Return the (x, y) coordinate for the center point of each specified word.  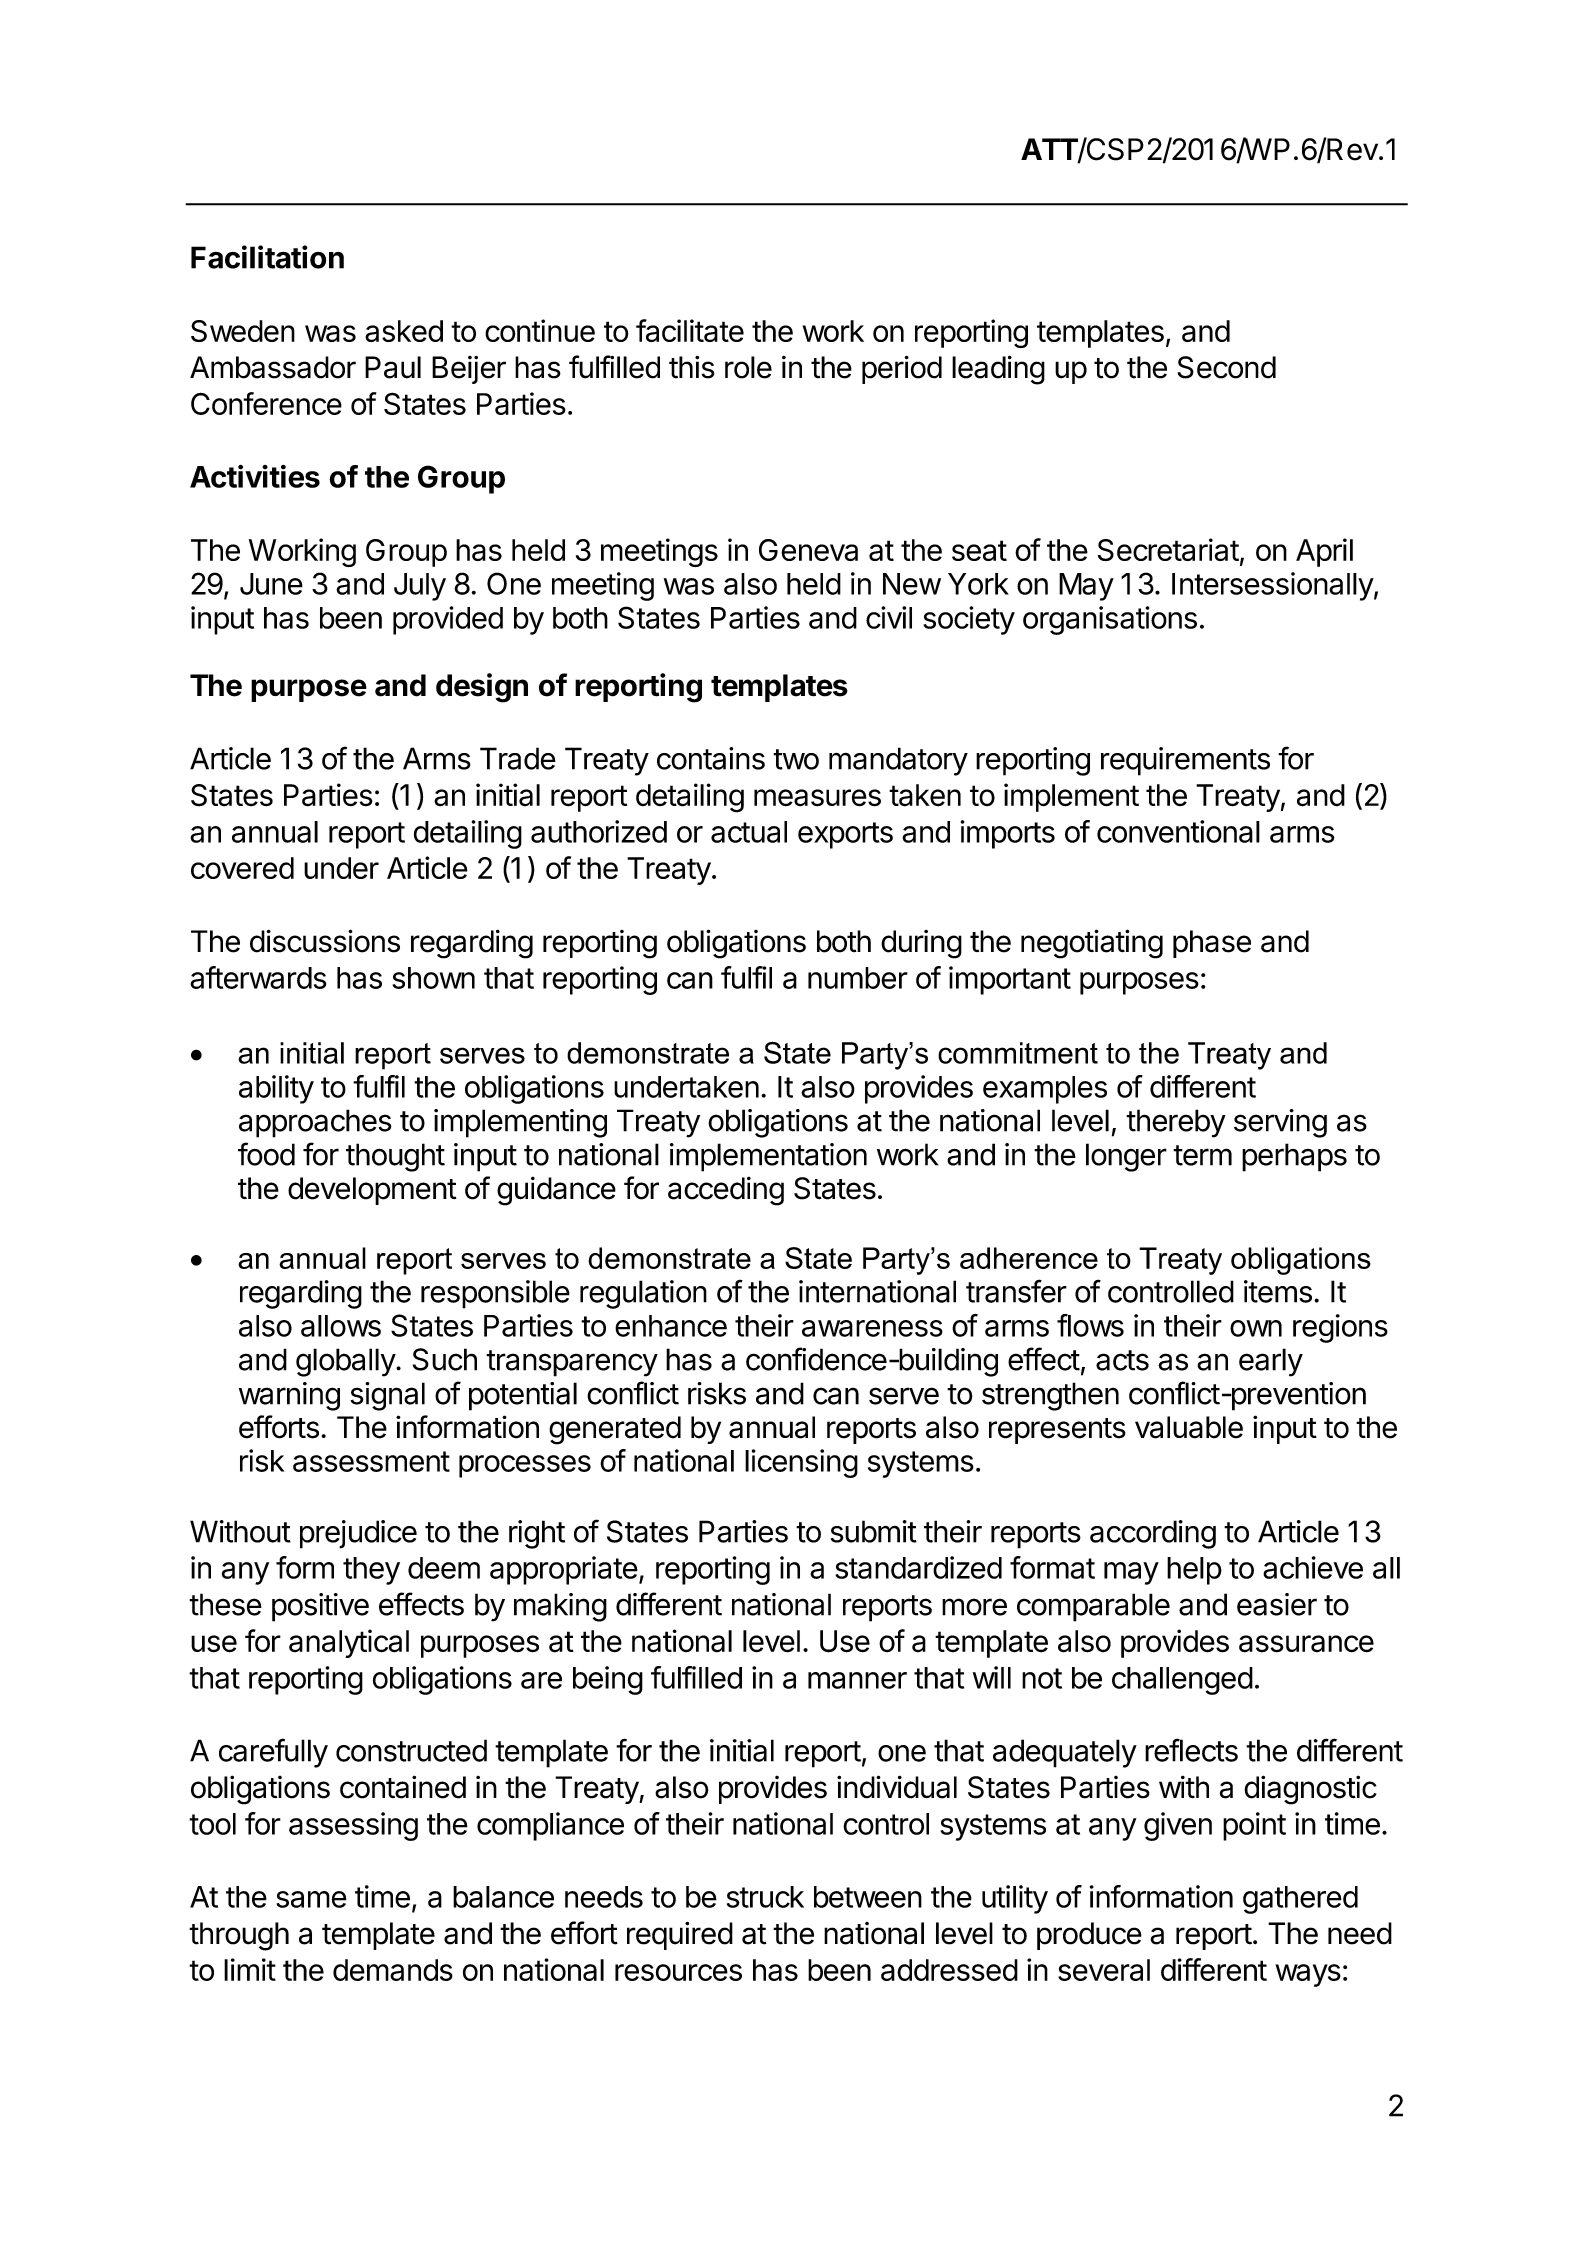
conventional (1178, 831)
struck (765, 1897)
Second (1227, 367)
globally (346, 1362)
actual (749, 832)
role (748, 367)
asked (404, 331)
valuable (1189, 1427)
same (311, 1899)
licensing (801, 1463)
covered (242, 868)
